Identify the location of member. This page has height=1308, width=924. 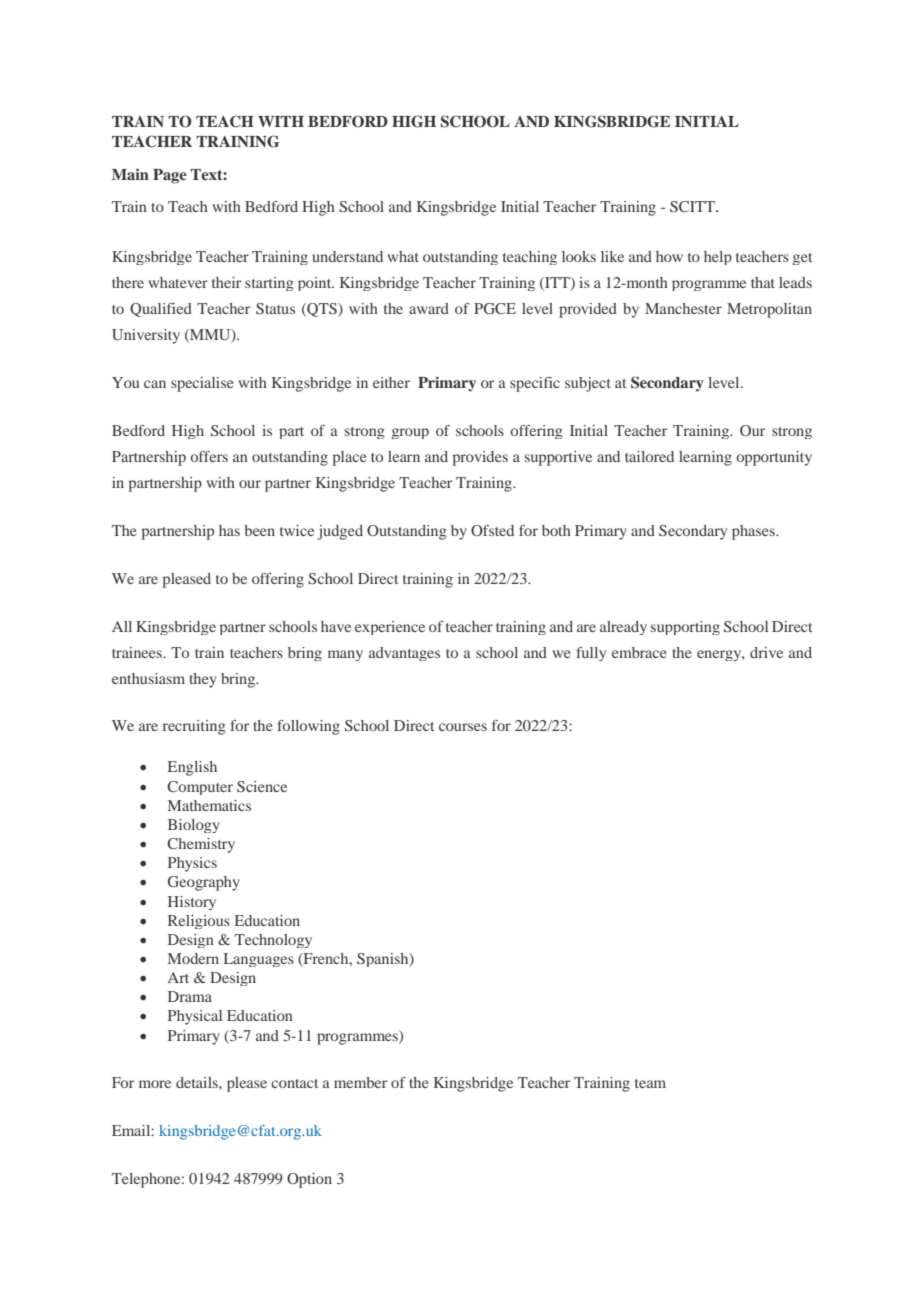
(360, 1082).
